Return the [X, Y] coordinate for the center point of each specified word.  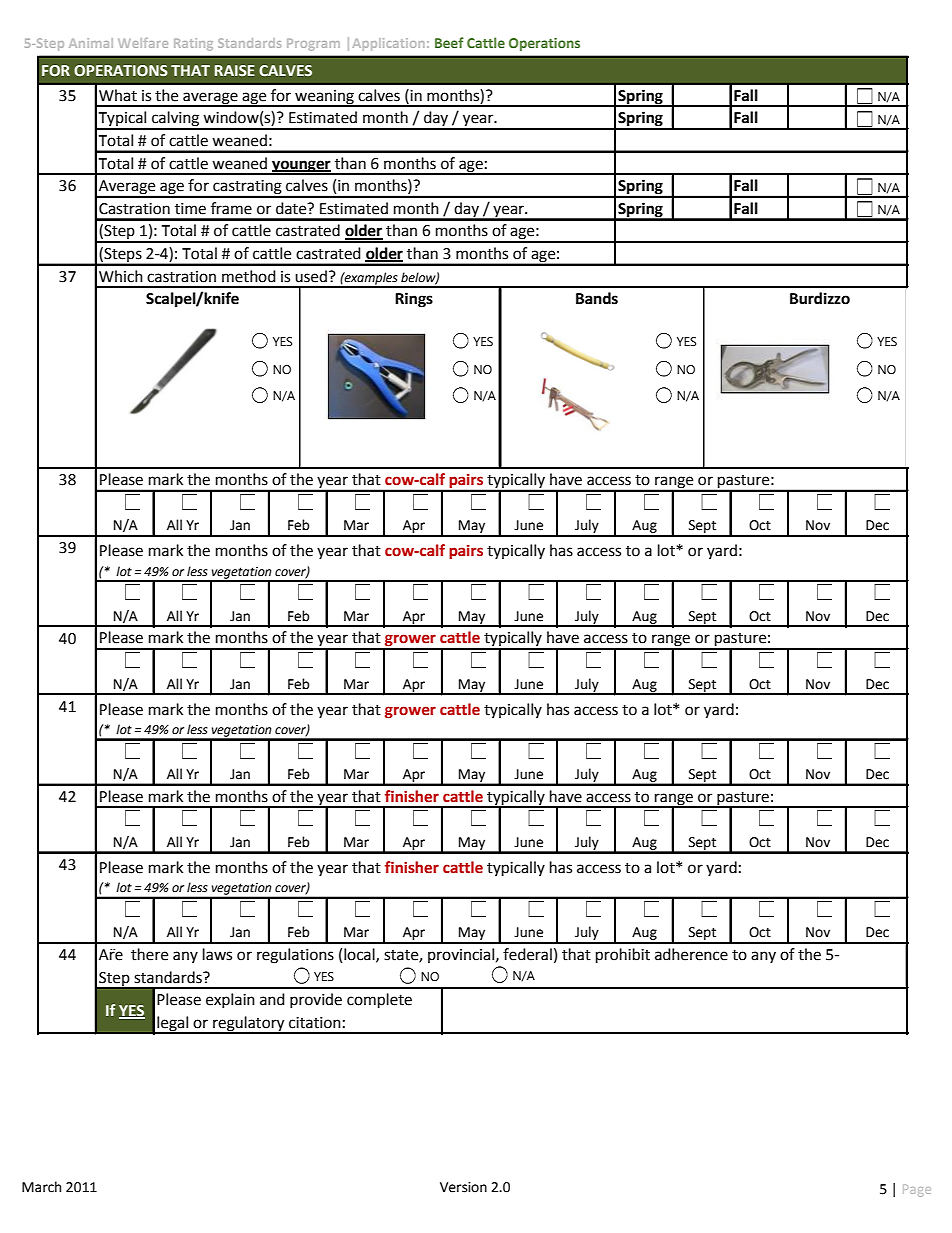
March [41, 1187]
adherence [691, 954]
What [118, 95]
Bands [597, 298]
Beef [449, 42]
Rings [414, 300]
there [149, 954]
